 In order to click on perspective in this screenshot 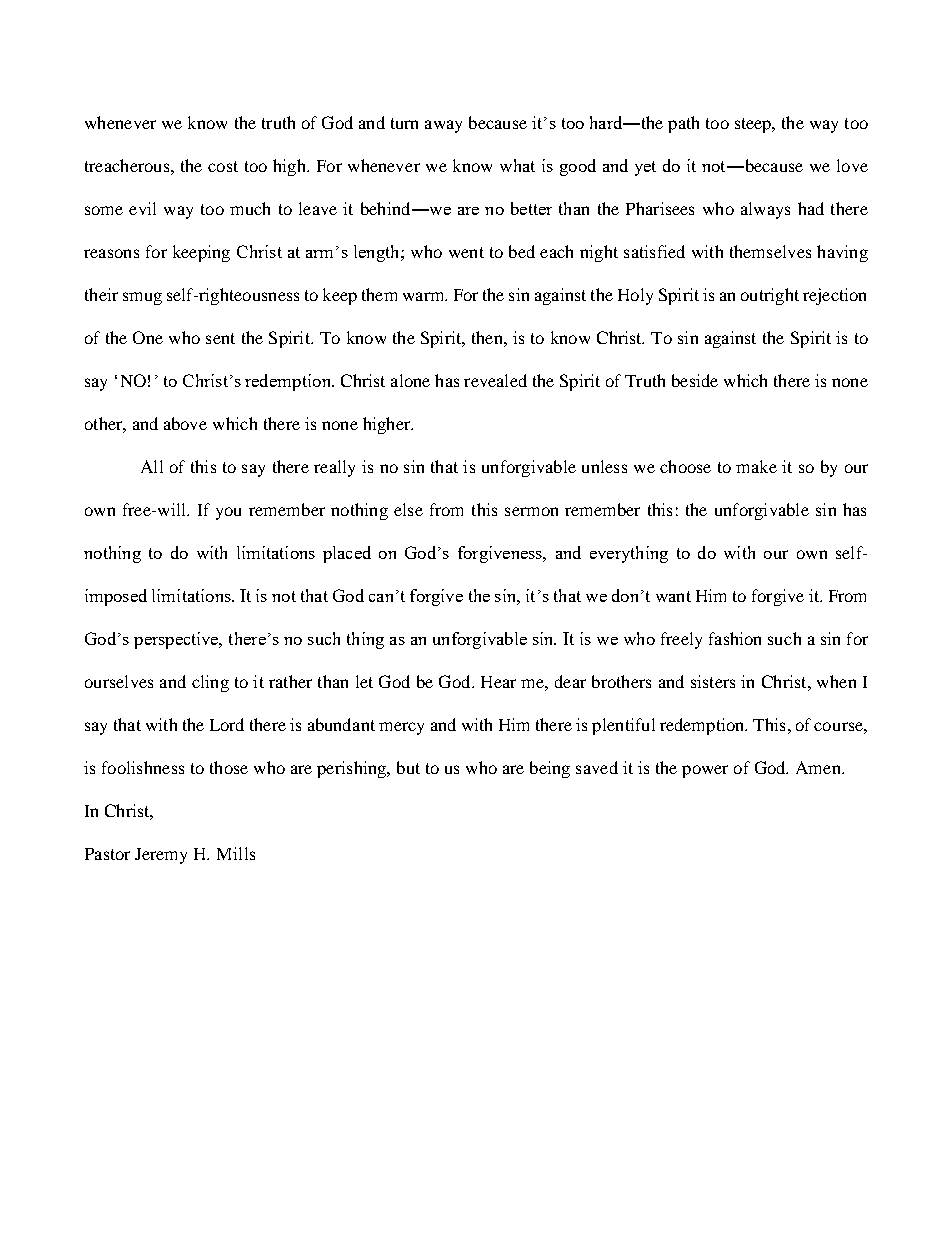, I will do `click(177, 640)`.
